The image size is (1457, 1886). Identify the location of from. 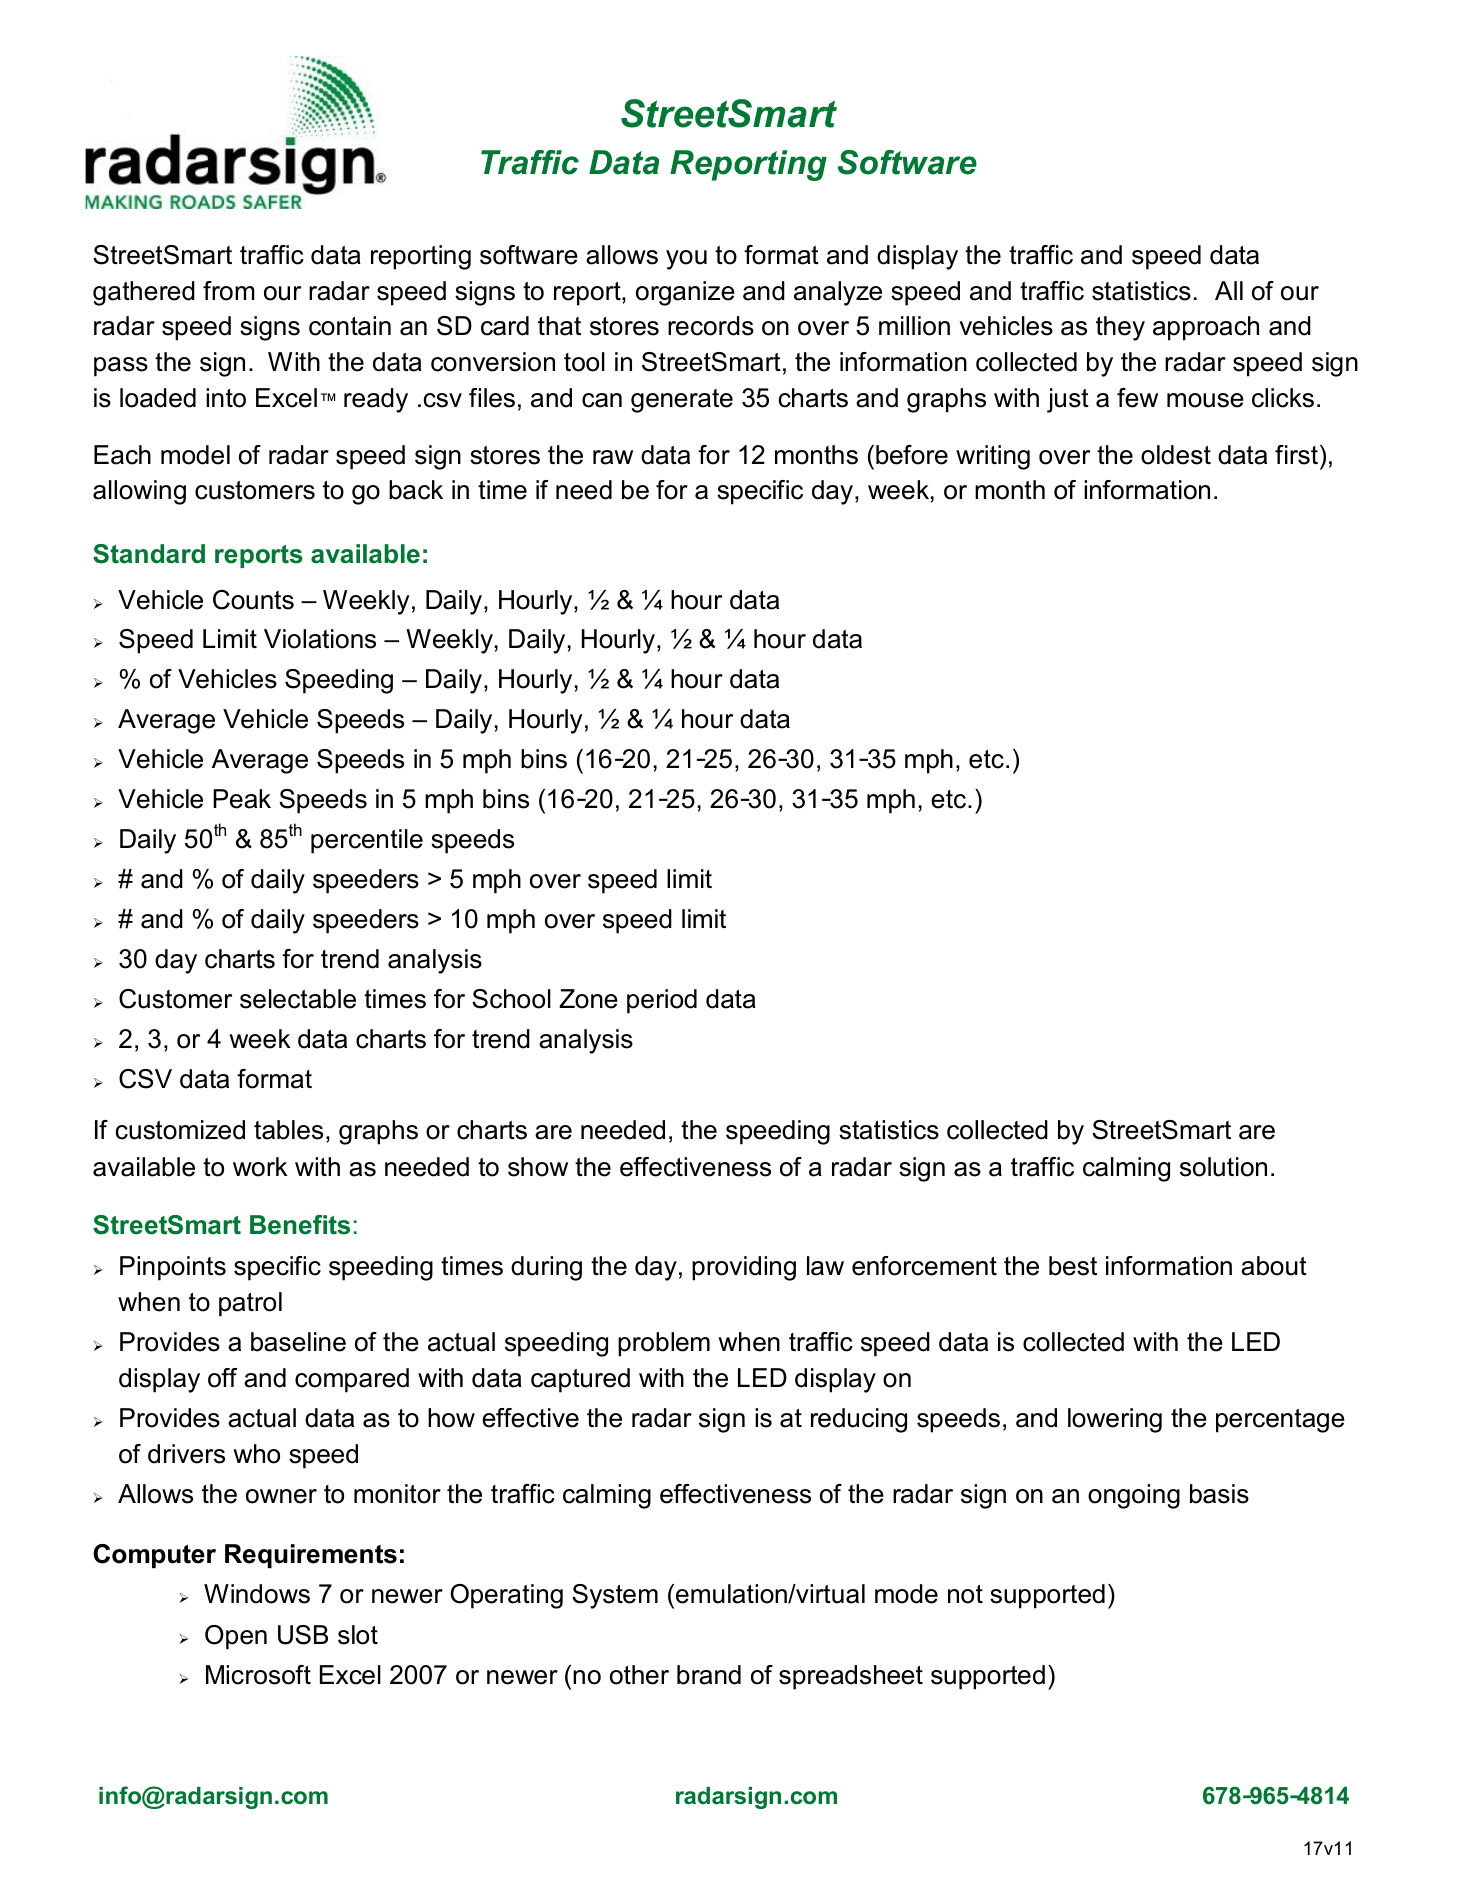
(229, 291).
